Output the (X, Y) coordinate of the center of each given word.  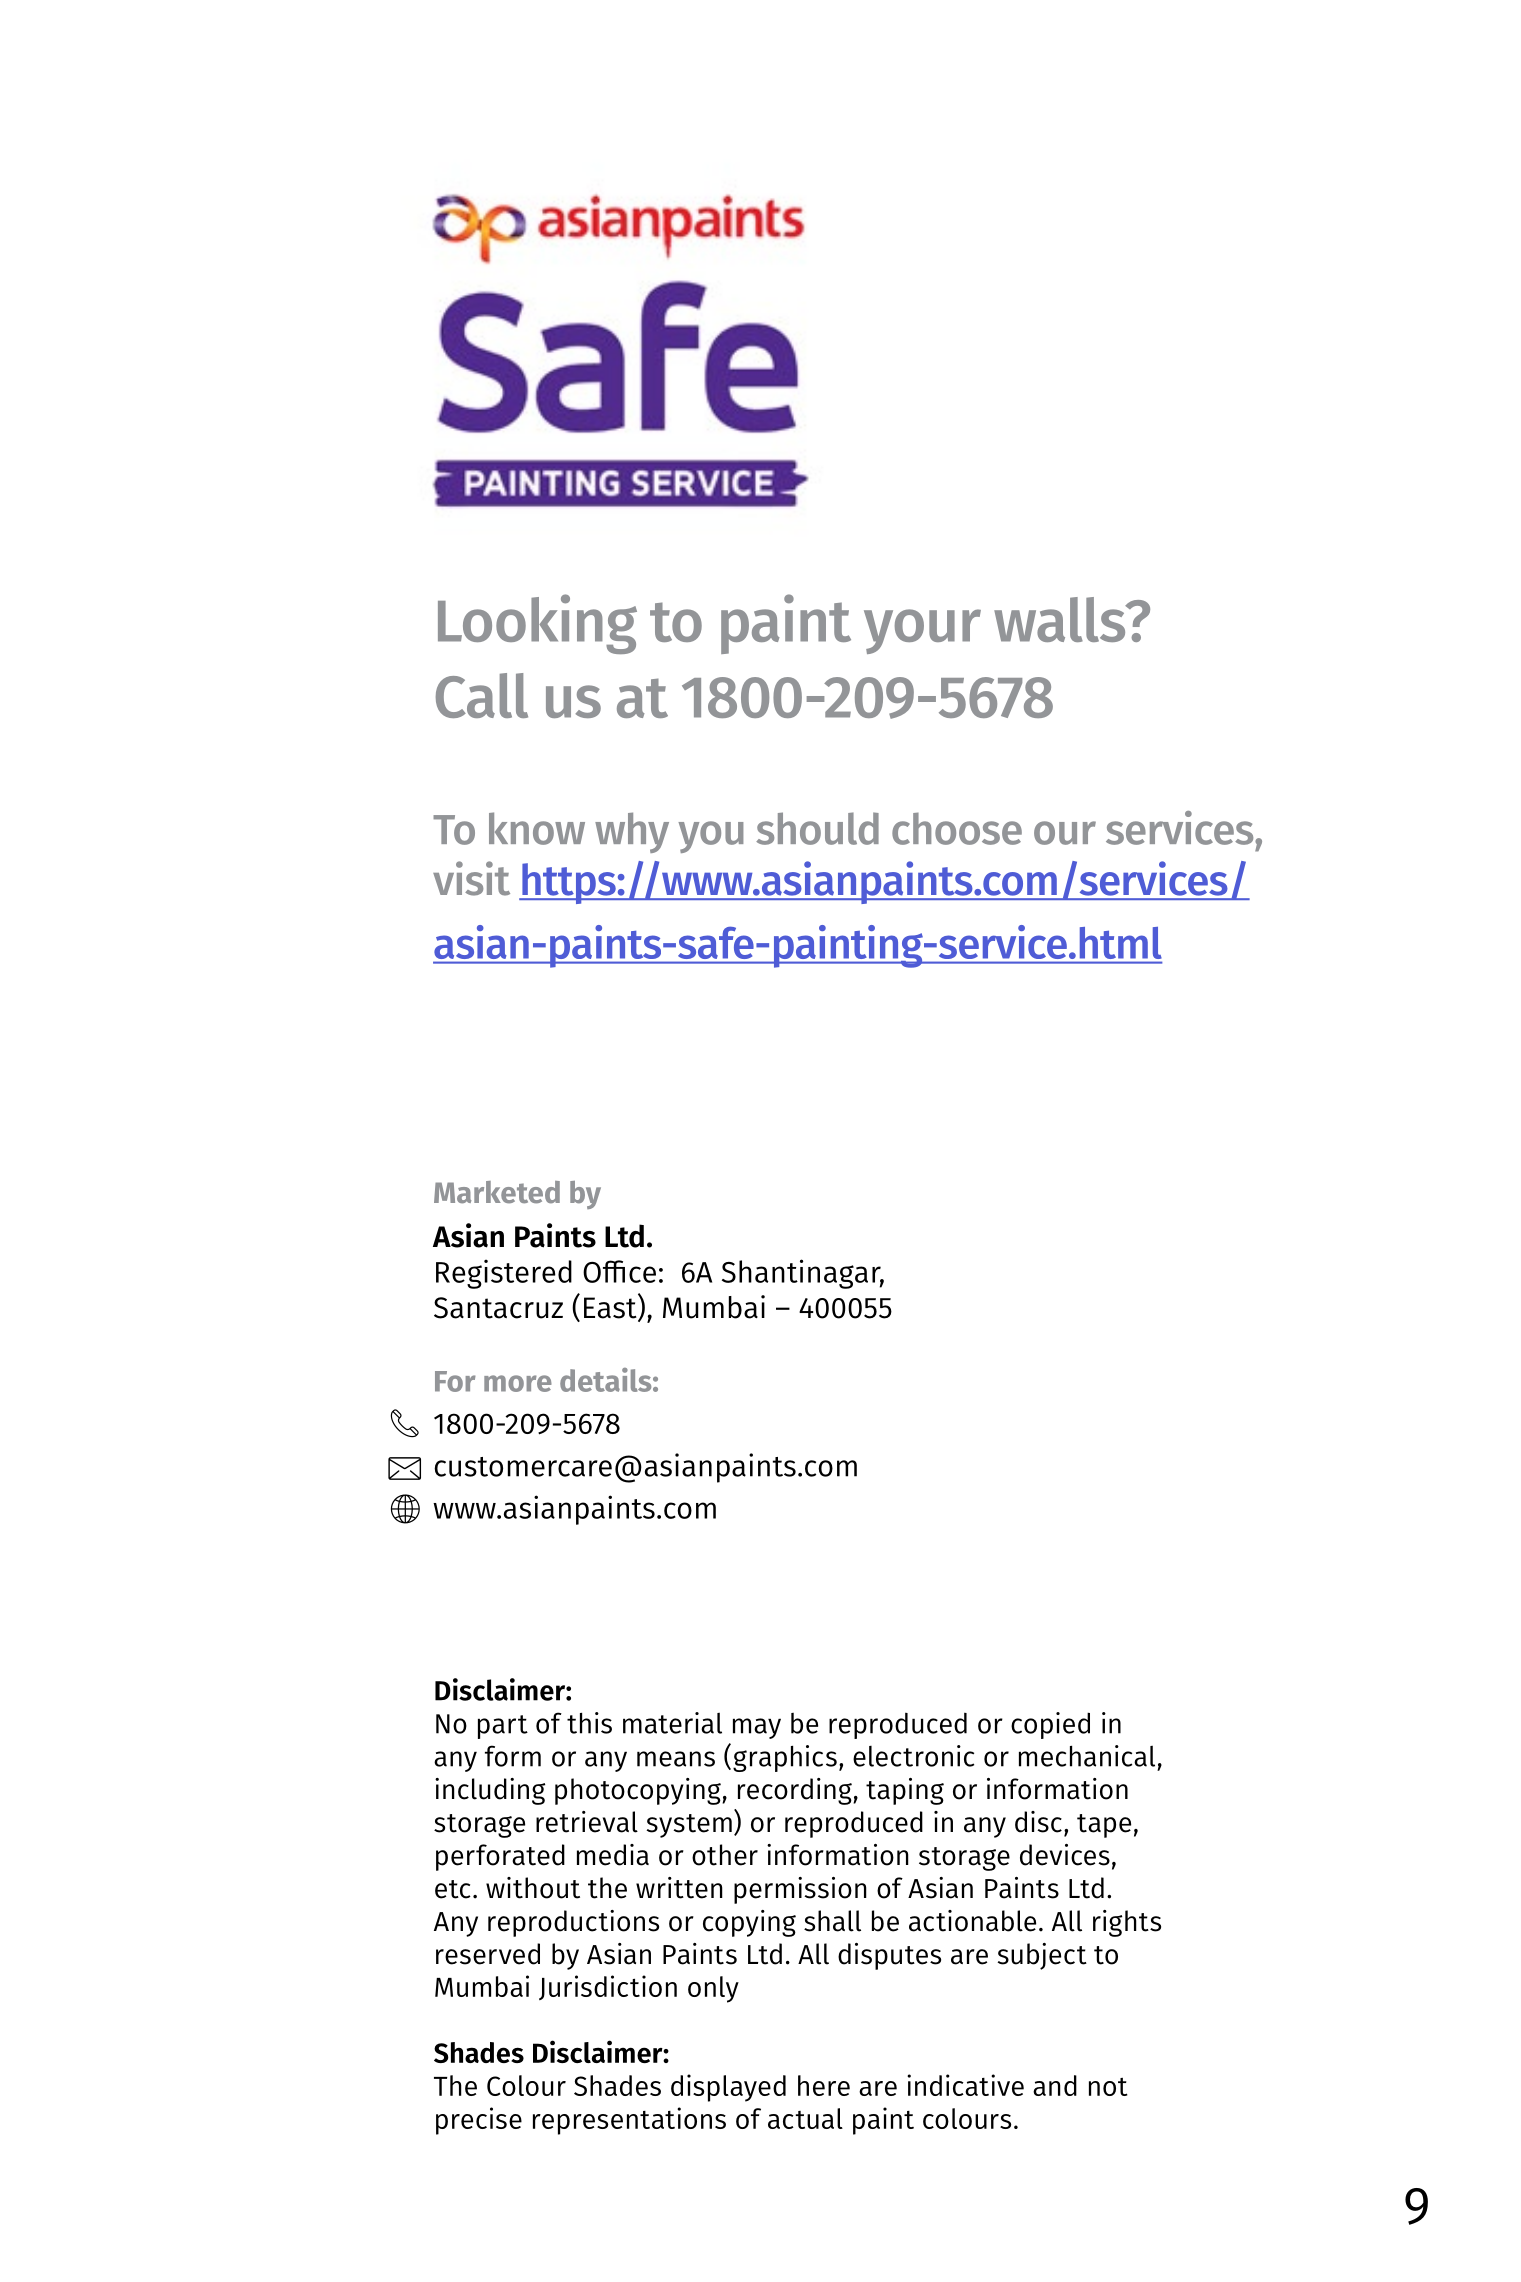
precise (479, 2121)
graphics (785, 1758)
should (817, 828)
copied (1050, 1725)
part (503, 1727)
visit (471, 878)
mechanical (1087, 1756)
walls (1061, 619)
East (611, 1308)
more (518, 1383)
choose (957, 828)
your (922, 631)
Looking (537, 624)
